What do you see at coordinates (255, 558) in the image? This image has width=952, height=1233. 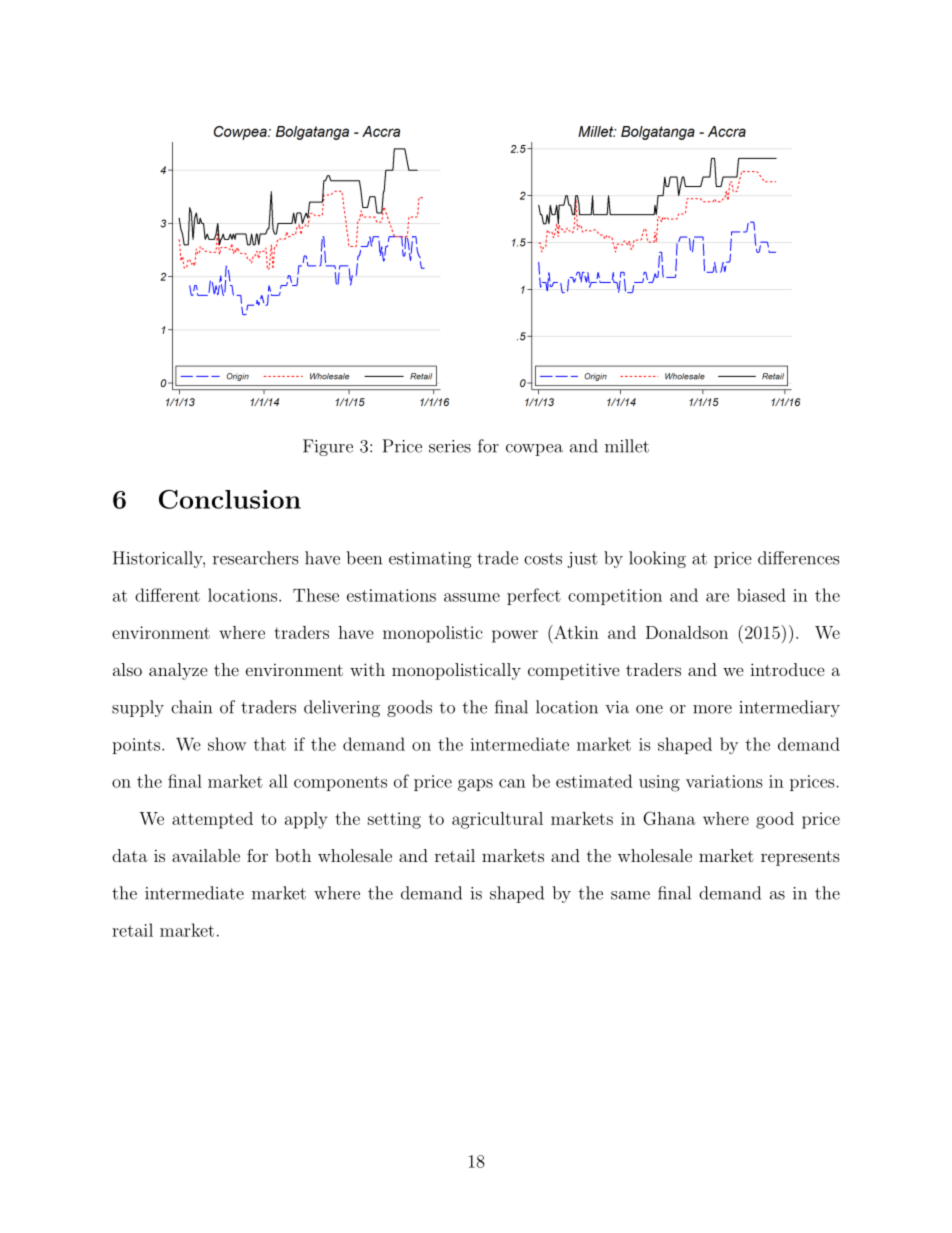 I see `researchers` at bounding box center [255, 558].
